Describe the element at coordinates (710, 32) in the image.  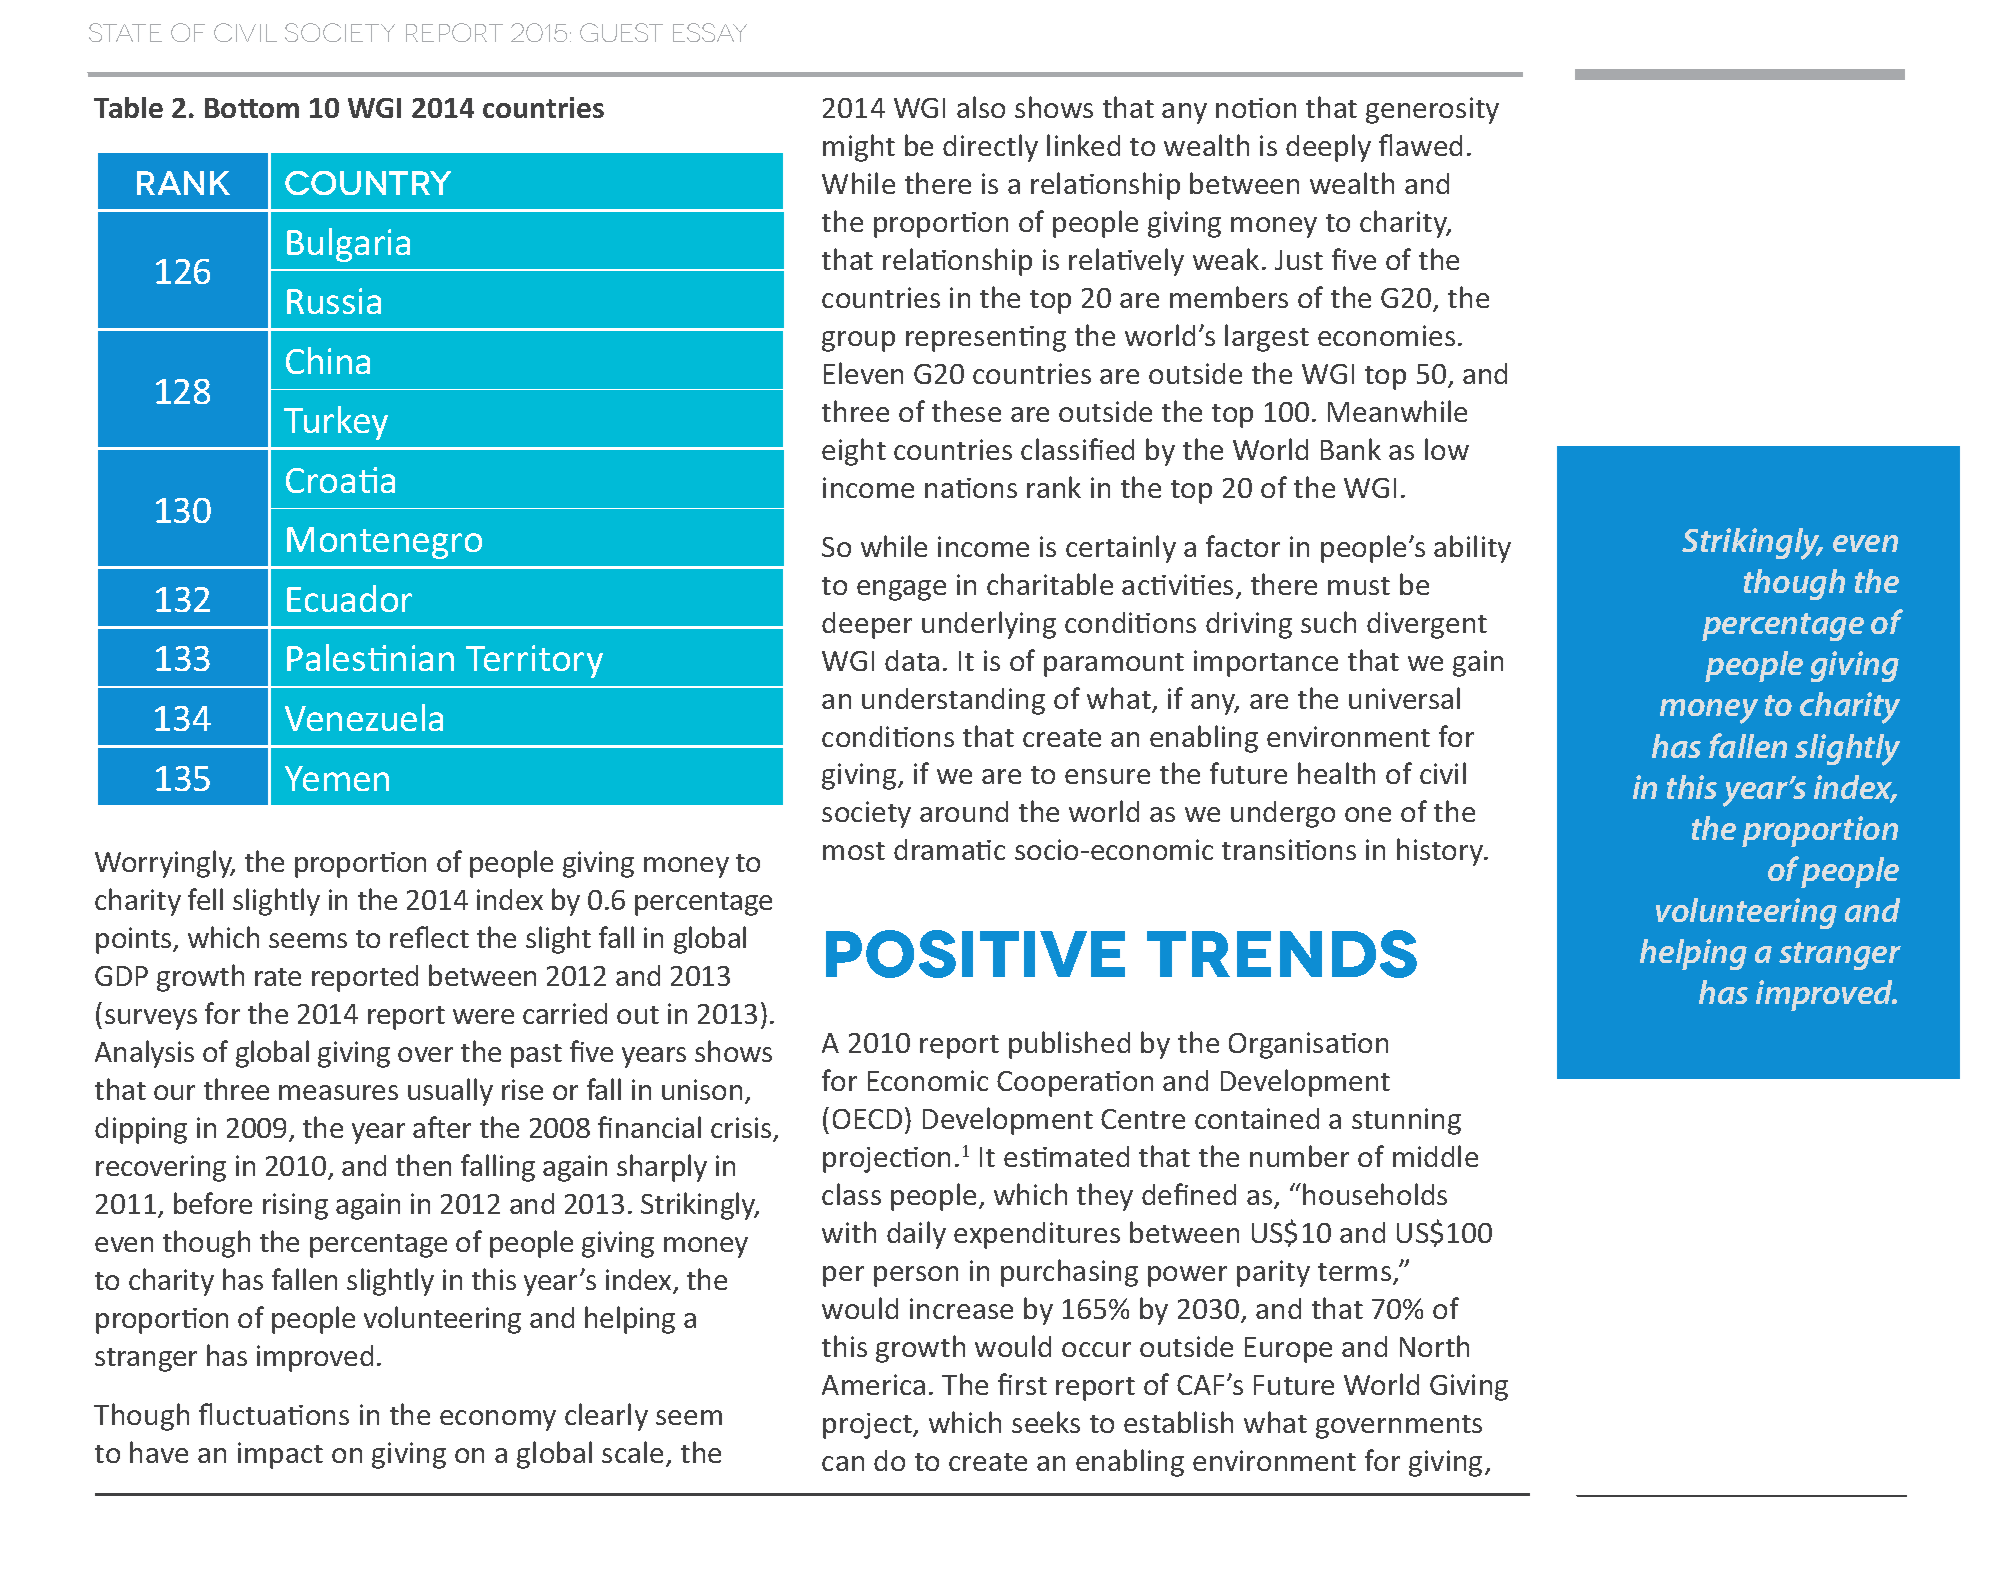
I see `ESSAY` at that location.
